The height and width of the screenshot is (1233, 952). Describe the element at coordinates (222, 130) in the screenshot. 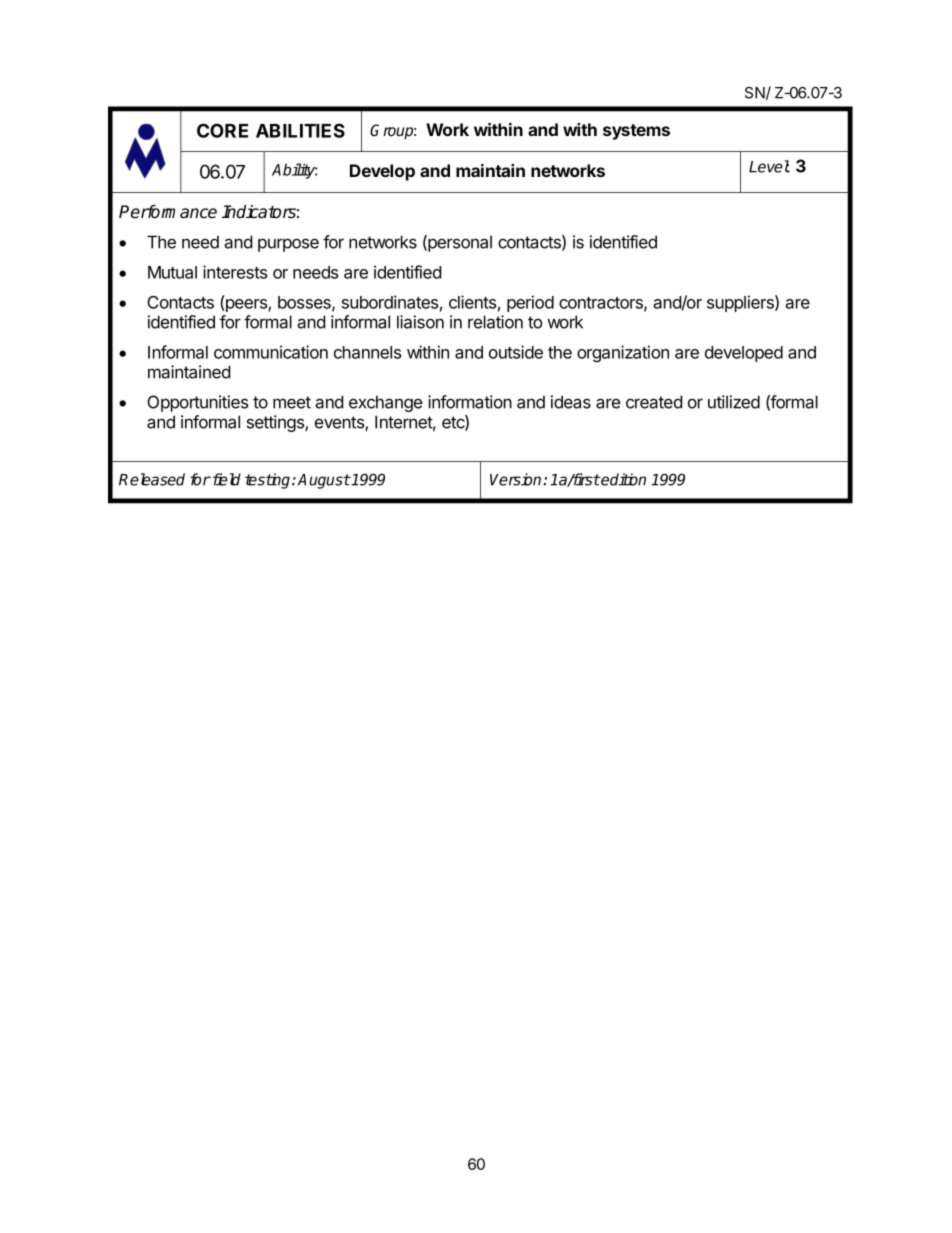

I see `CORE` at that location.
